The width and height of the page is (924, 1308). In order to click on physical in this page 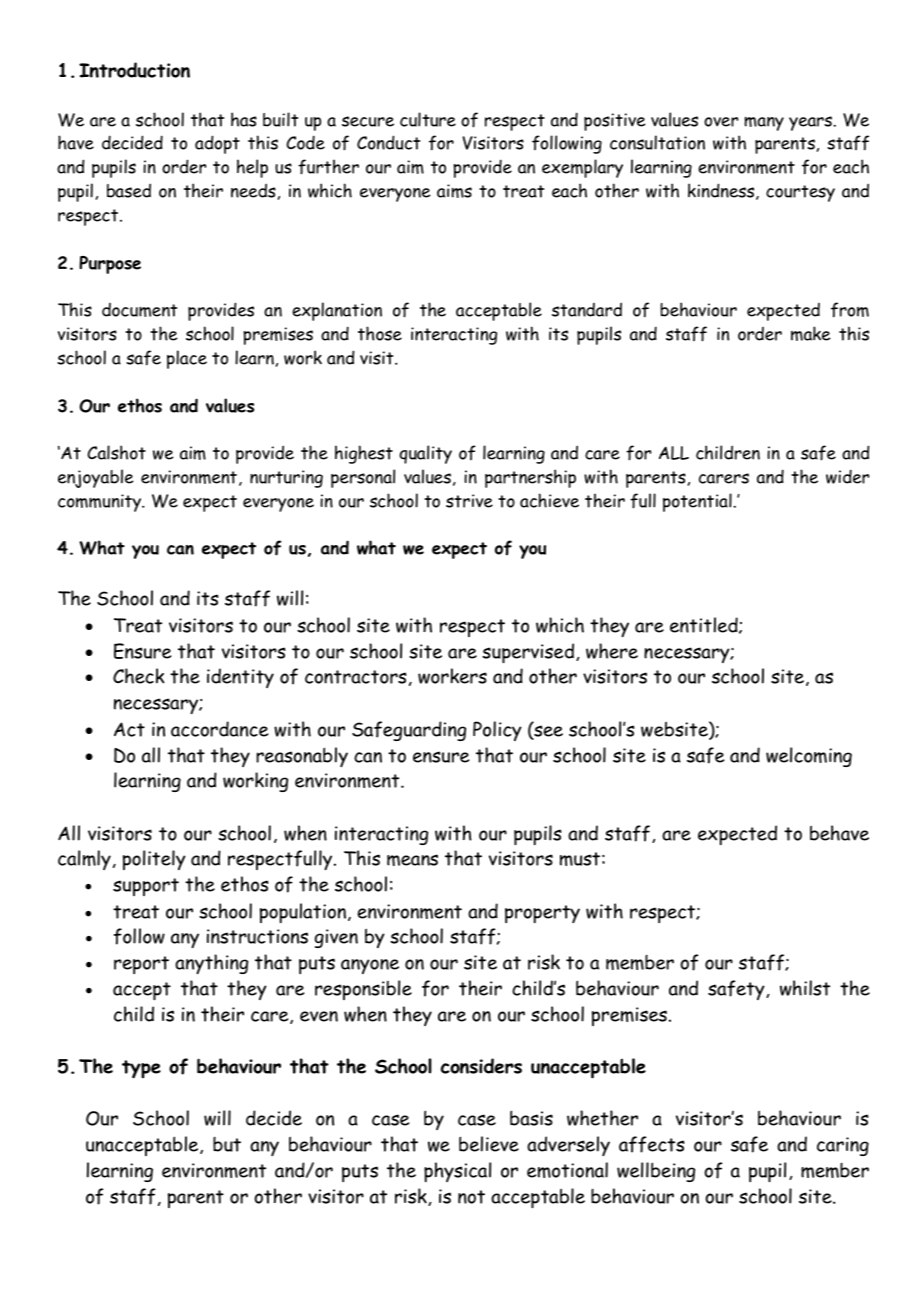, I will do `click(457, 1172)`.
